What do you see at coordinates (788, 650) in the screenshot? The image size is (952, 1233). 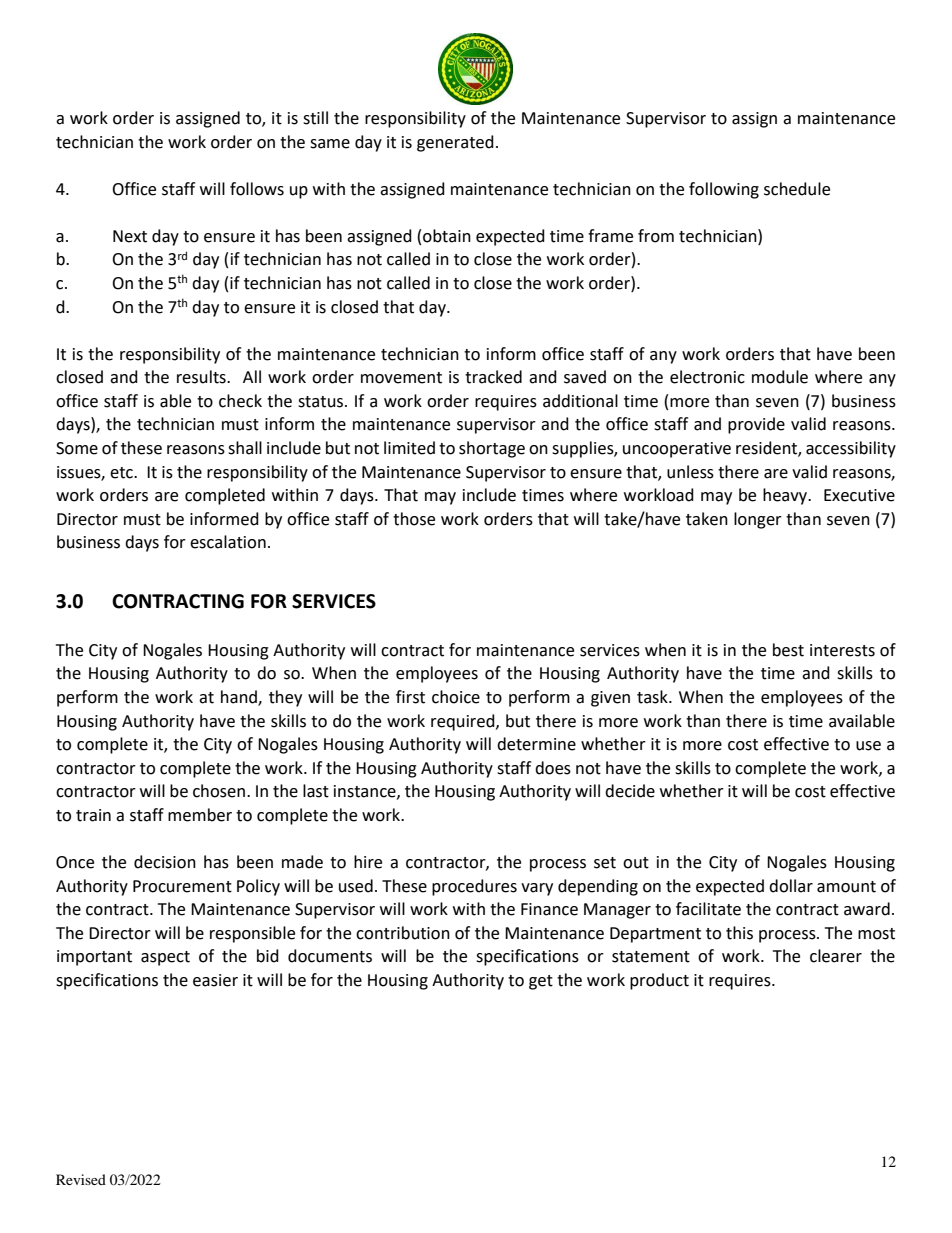 I see `best` at bounding box center [788, 650].
